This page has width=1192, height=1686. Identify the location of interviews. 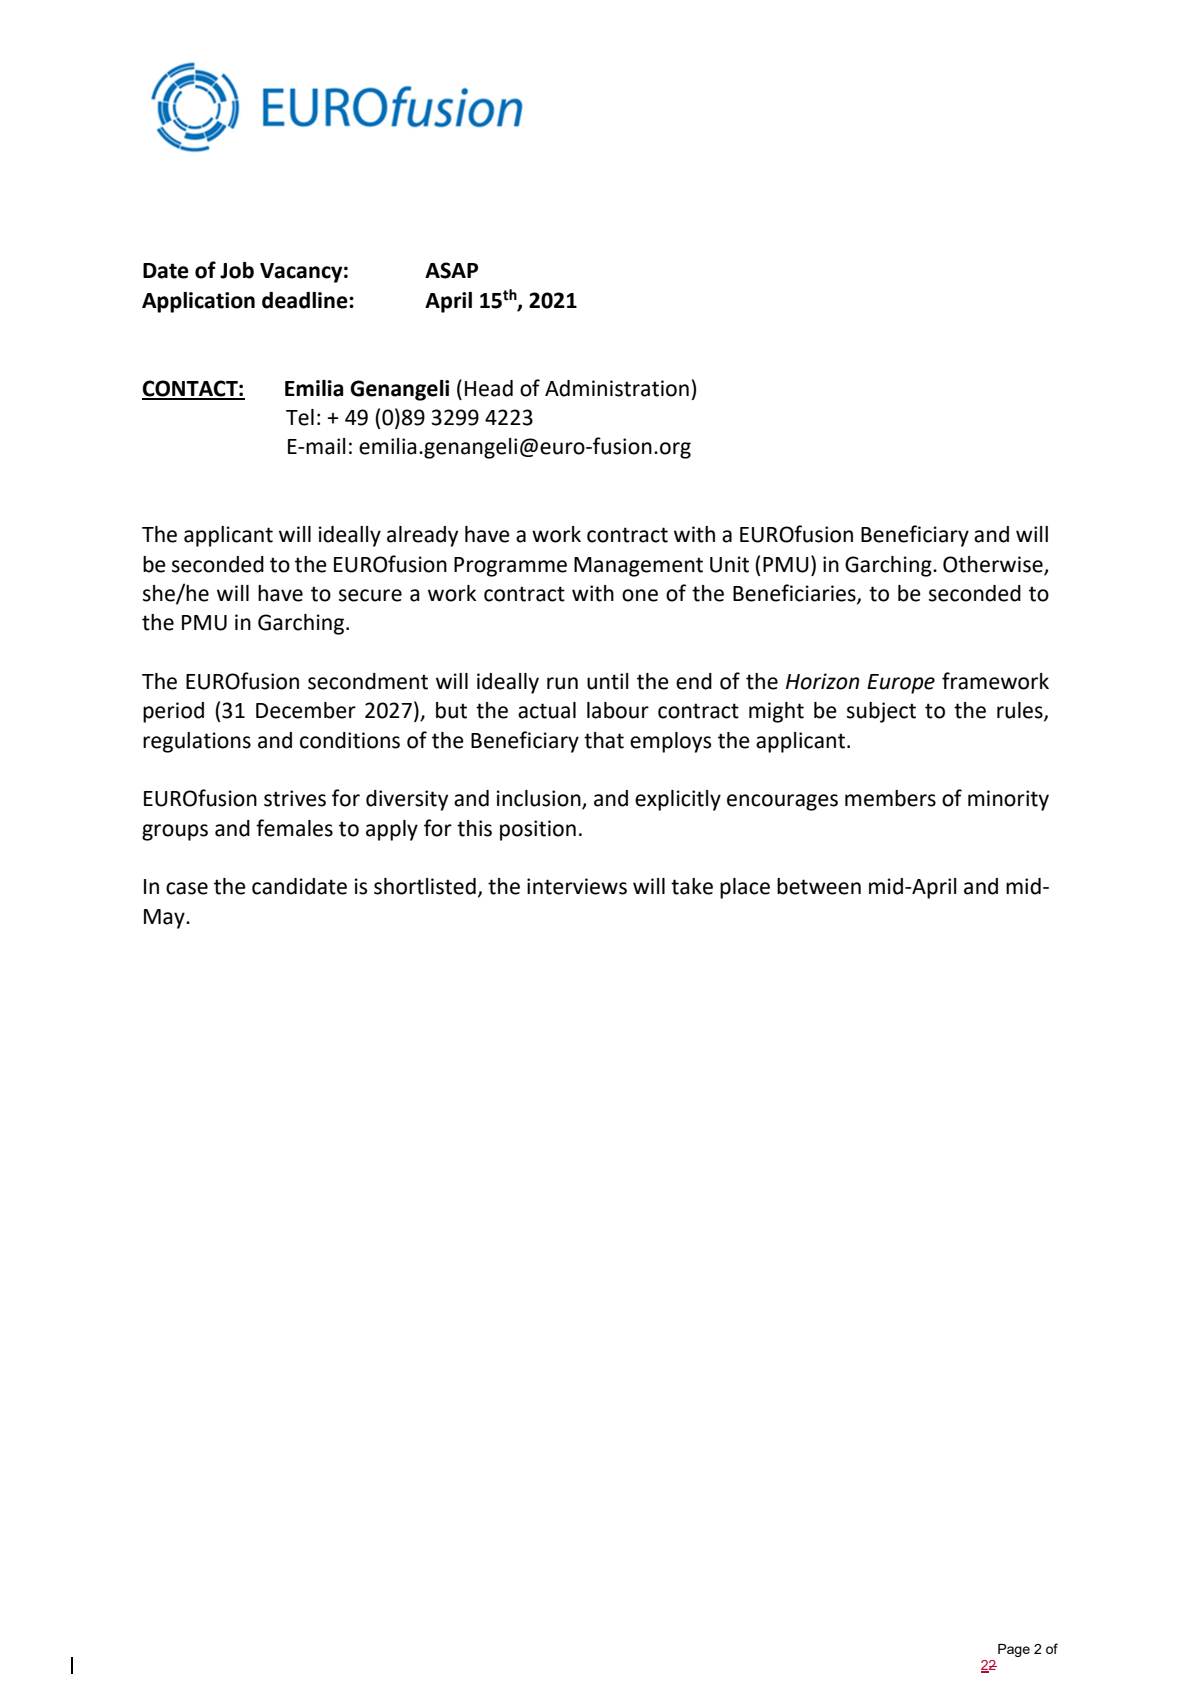
(577, 886).
